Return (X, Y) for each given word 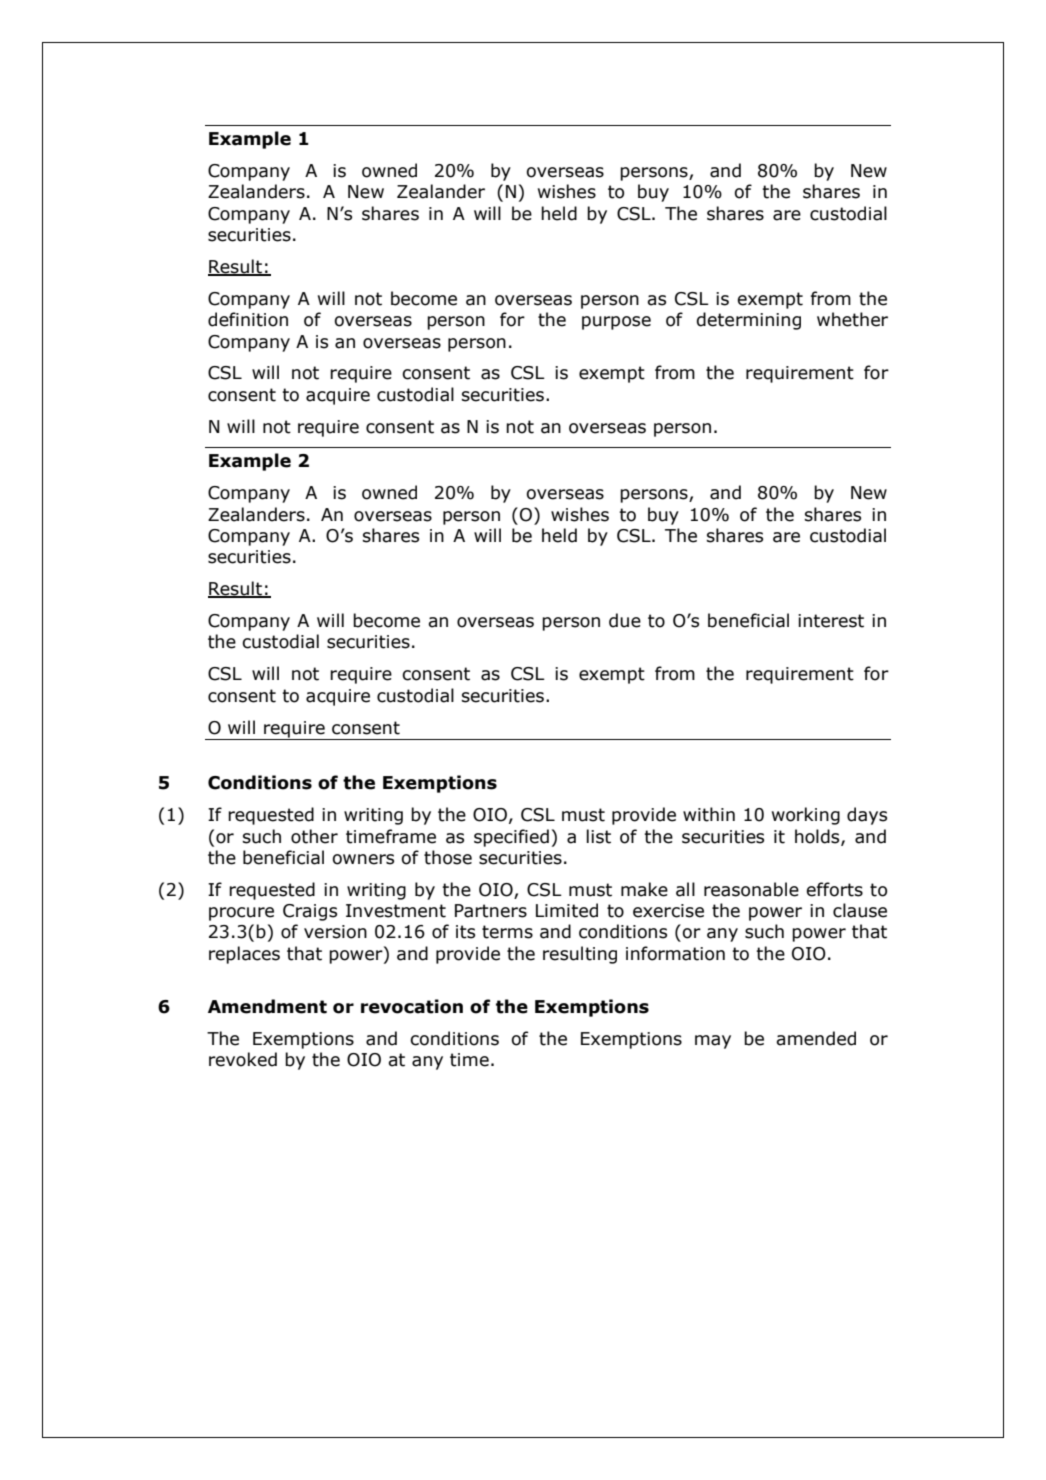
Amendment (267, 1006)
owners (363, 859)
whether (852, 319)
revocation (412, 1006)
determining (749, 321)
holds (818, 837)
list (598, 836)
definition (248, 319)
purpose (616, 323)
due (625, 620)
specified (511, 838)
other (314, 836)
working (806, 816)
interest (831, 621)
